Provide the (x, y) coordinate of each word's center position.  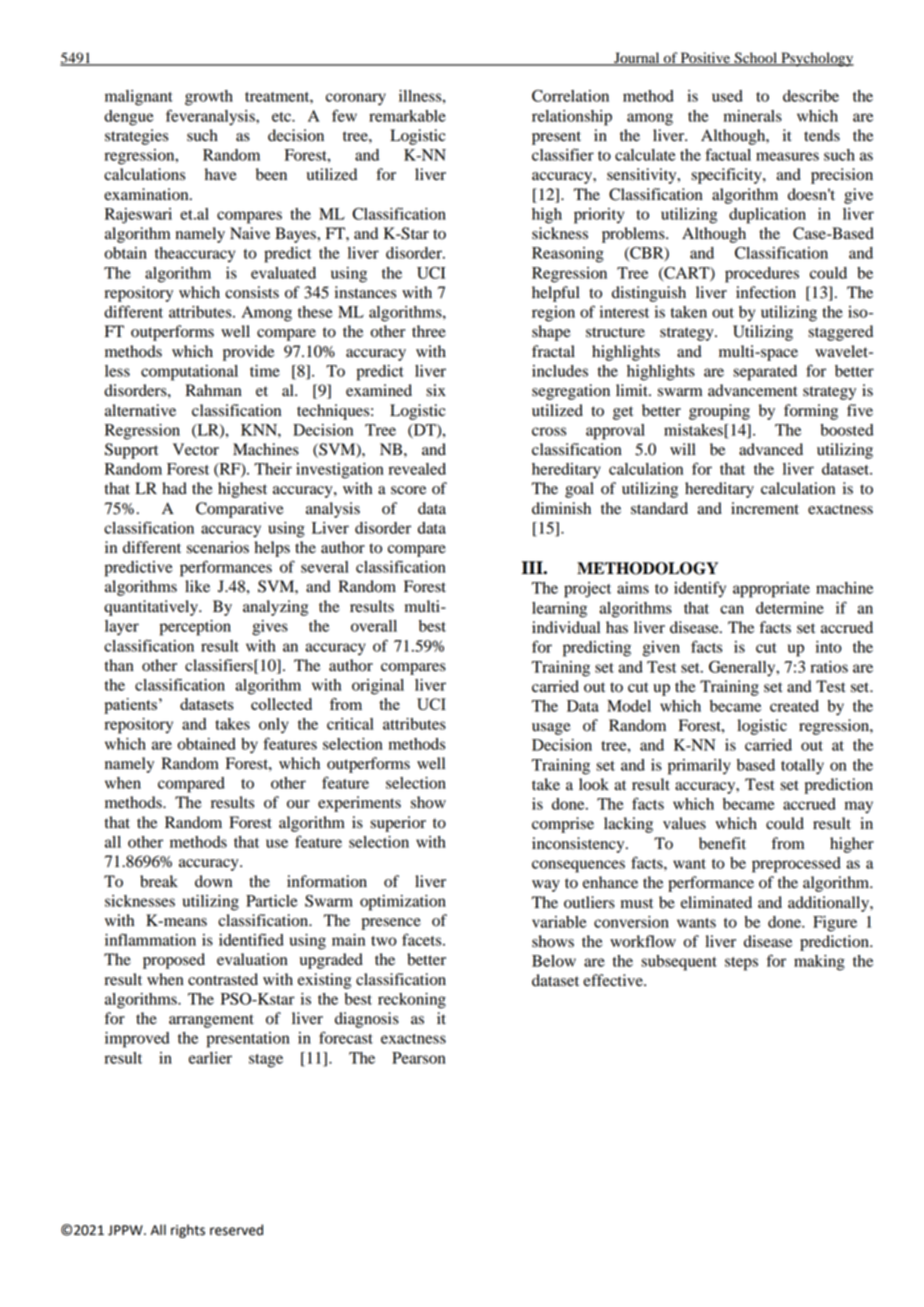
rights (188, 1231)
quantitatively (152, 608)
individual (566, 627)
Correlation (570, 96)
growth (209, 98)
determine (790, 608)
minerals (753, 116)
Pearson (419, 1058)
